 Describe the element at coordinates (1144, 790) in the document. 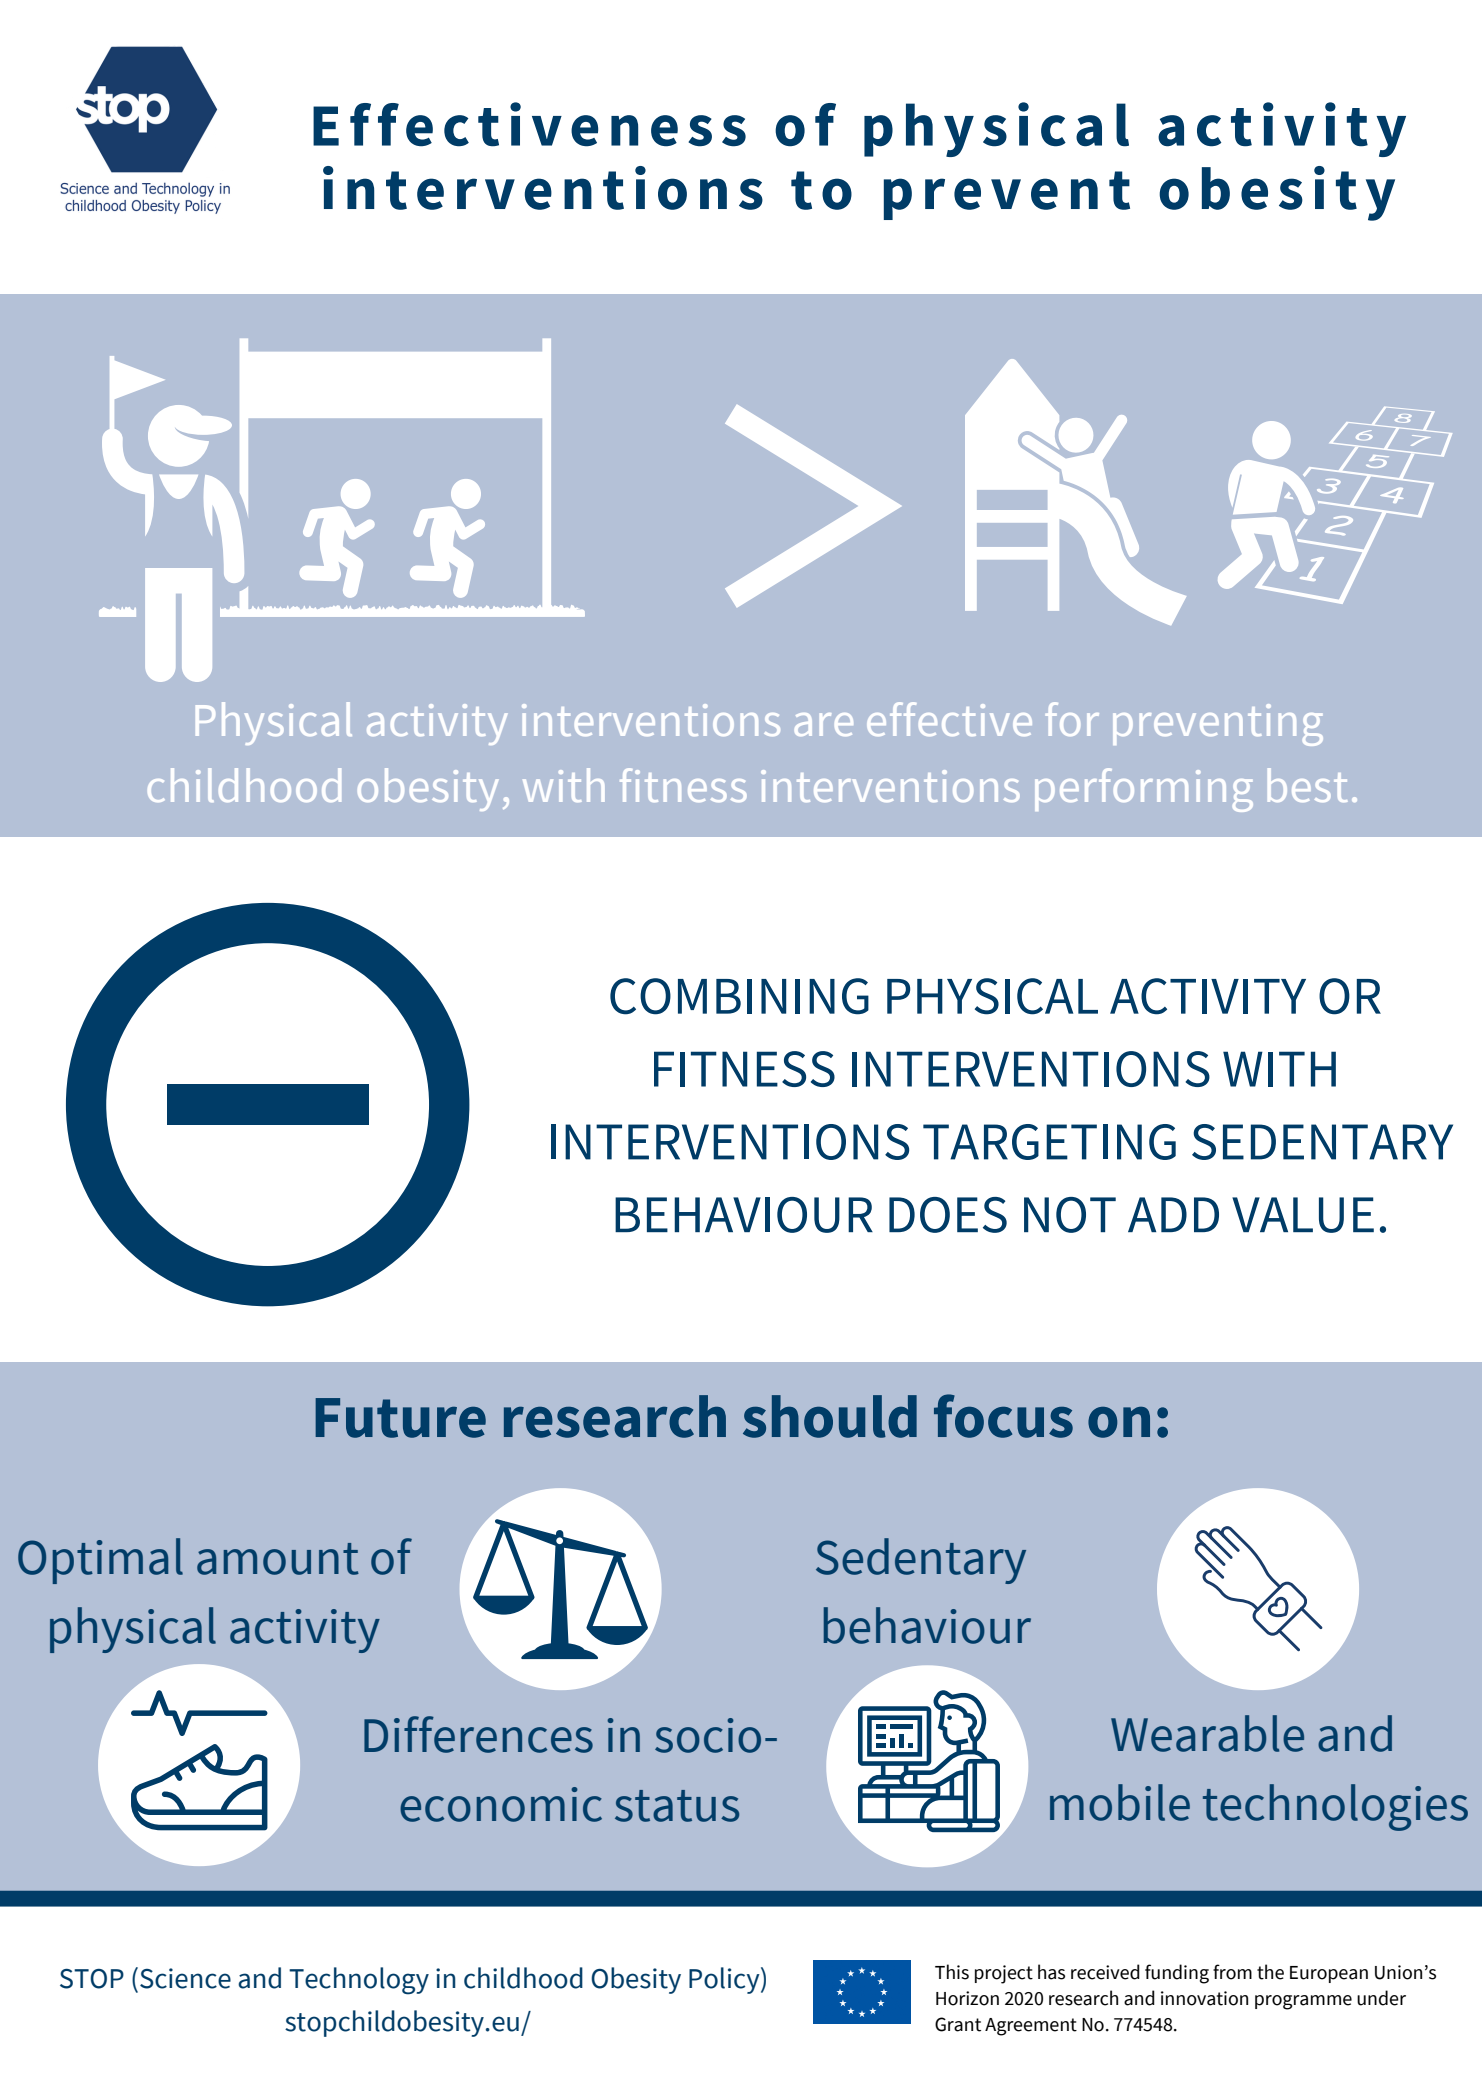

I see `performing` at that location.
